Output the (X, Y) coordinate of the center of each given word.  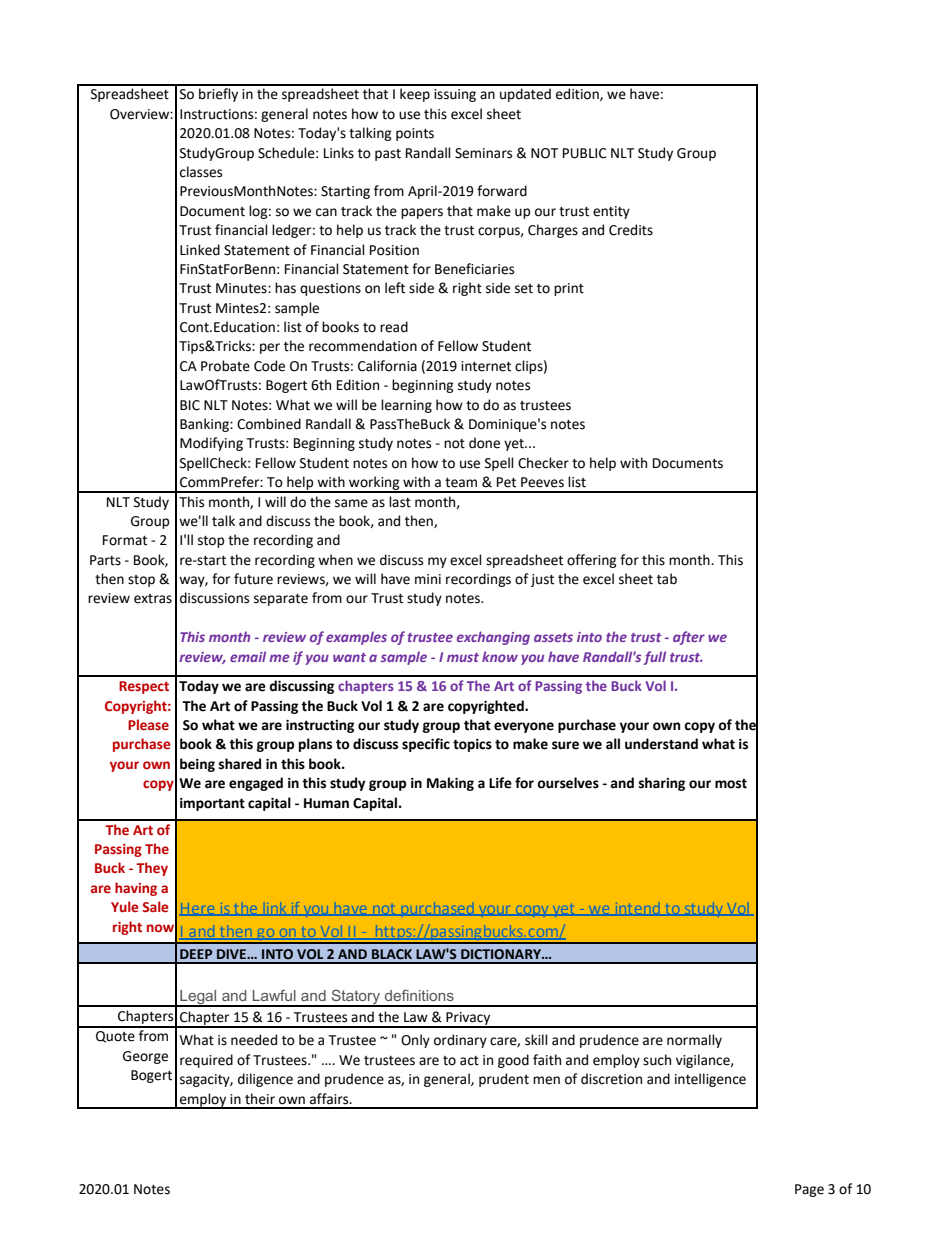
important (212, 804)
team (461, 483)
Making (450, 784)
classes (201, 172)
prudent (504, 1080)
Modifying (211, 444)
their (260, 1099)
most (731, 784)
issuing (455, 95)
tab (667, 579)
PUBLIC (585, 153)
